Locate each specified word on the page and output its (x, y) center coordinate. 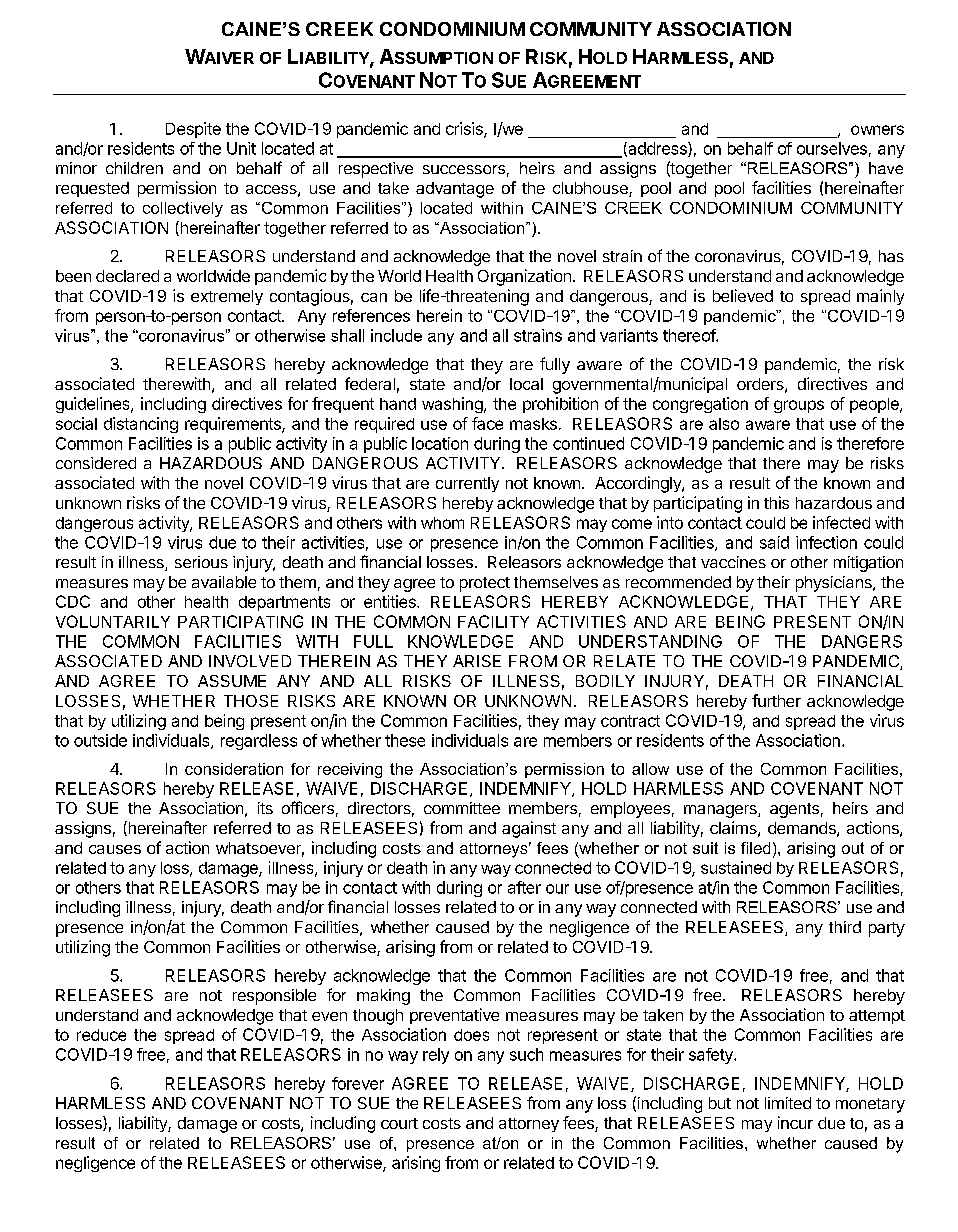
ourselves (832, 148)
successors (464, 169)
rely (436, 1056)
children (134, 168)
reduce (101, 1035)
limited (788, 1103)
